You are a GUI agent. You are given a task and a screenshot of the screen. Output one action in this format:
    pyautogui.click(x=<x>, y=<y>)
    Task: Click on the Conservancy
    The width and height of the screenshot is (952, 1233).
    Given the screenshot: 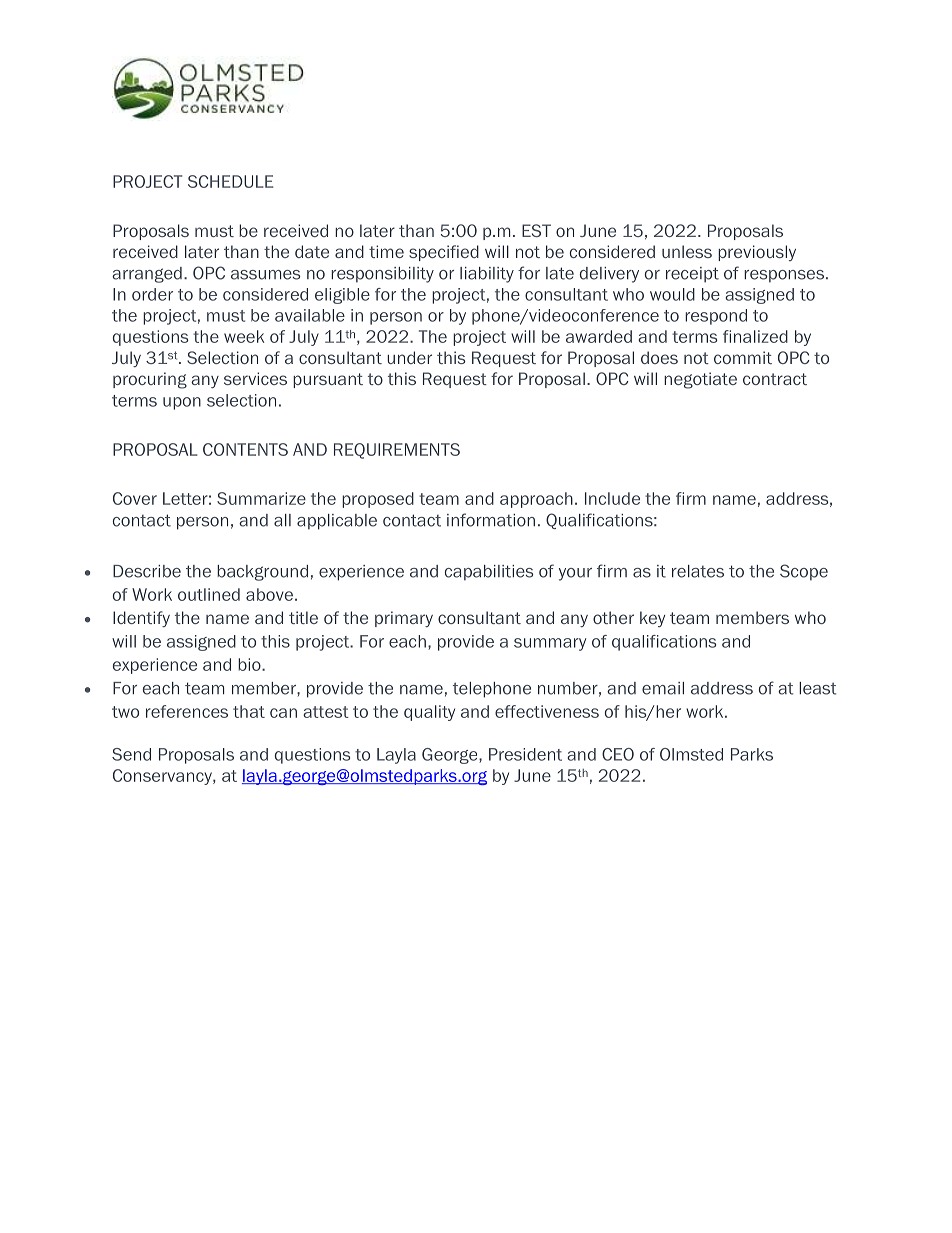 What is the action you would take?
    pyautogui.click(x=163, y=777)
